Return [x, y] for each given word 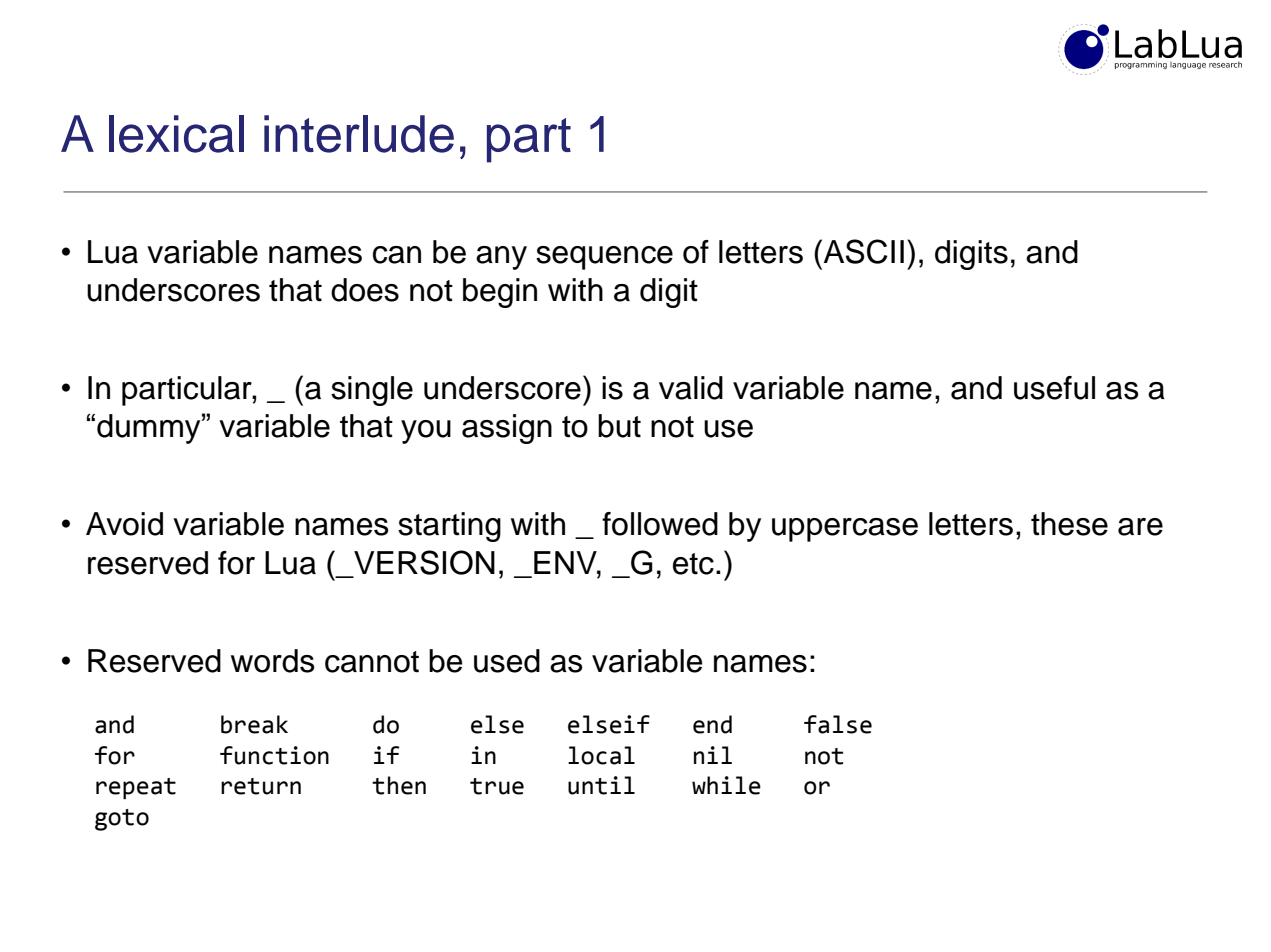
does [365, 290]
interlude [359, 134]
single [372, 391]
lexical [176, 134]
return [261, 786]
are [1140, 527]
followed [660, 524]
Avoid [124, 524]
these [1069, 524]
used [507, 661]
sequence [604, 258]
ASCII [862, 251]
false [838, 724]
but [619, 426]
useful [1054, 388]
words [273, 661]
